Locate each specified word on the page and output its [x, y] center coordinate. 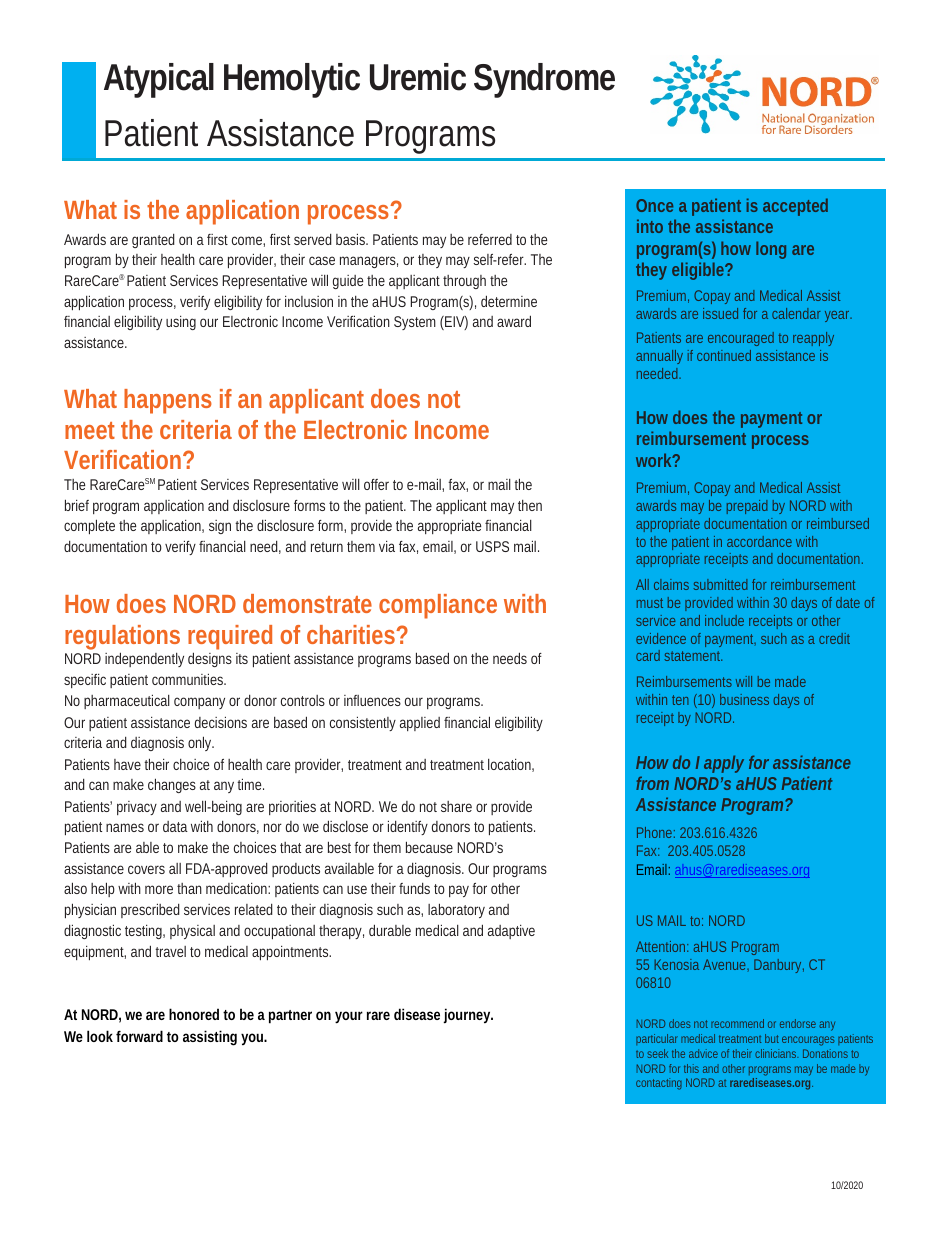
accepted [795, 207]
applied [420, 724]
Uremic [418, 77]
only [201, 743]
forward [139, 1036]
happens [168, 401]
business [744, 699]
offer [376, 484]
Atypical [159, 80]
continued [724, 355]
